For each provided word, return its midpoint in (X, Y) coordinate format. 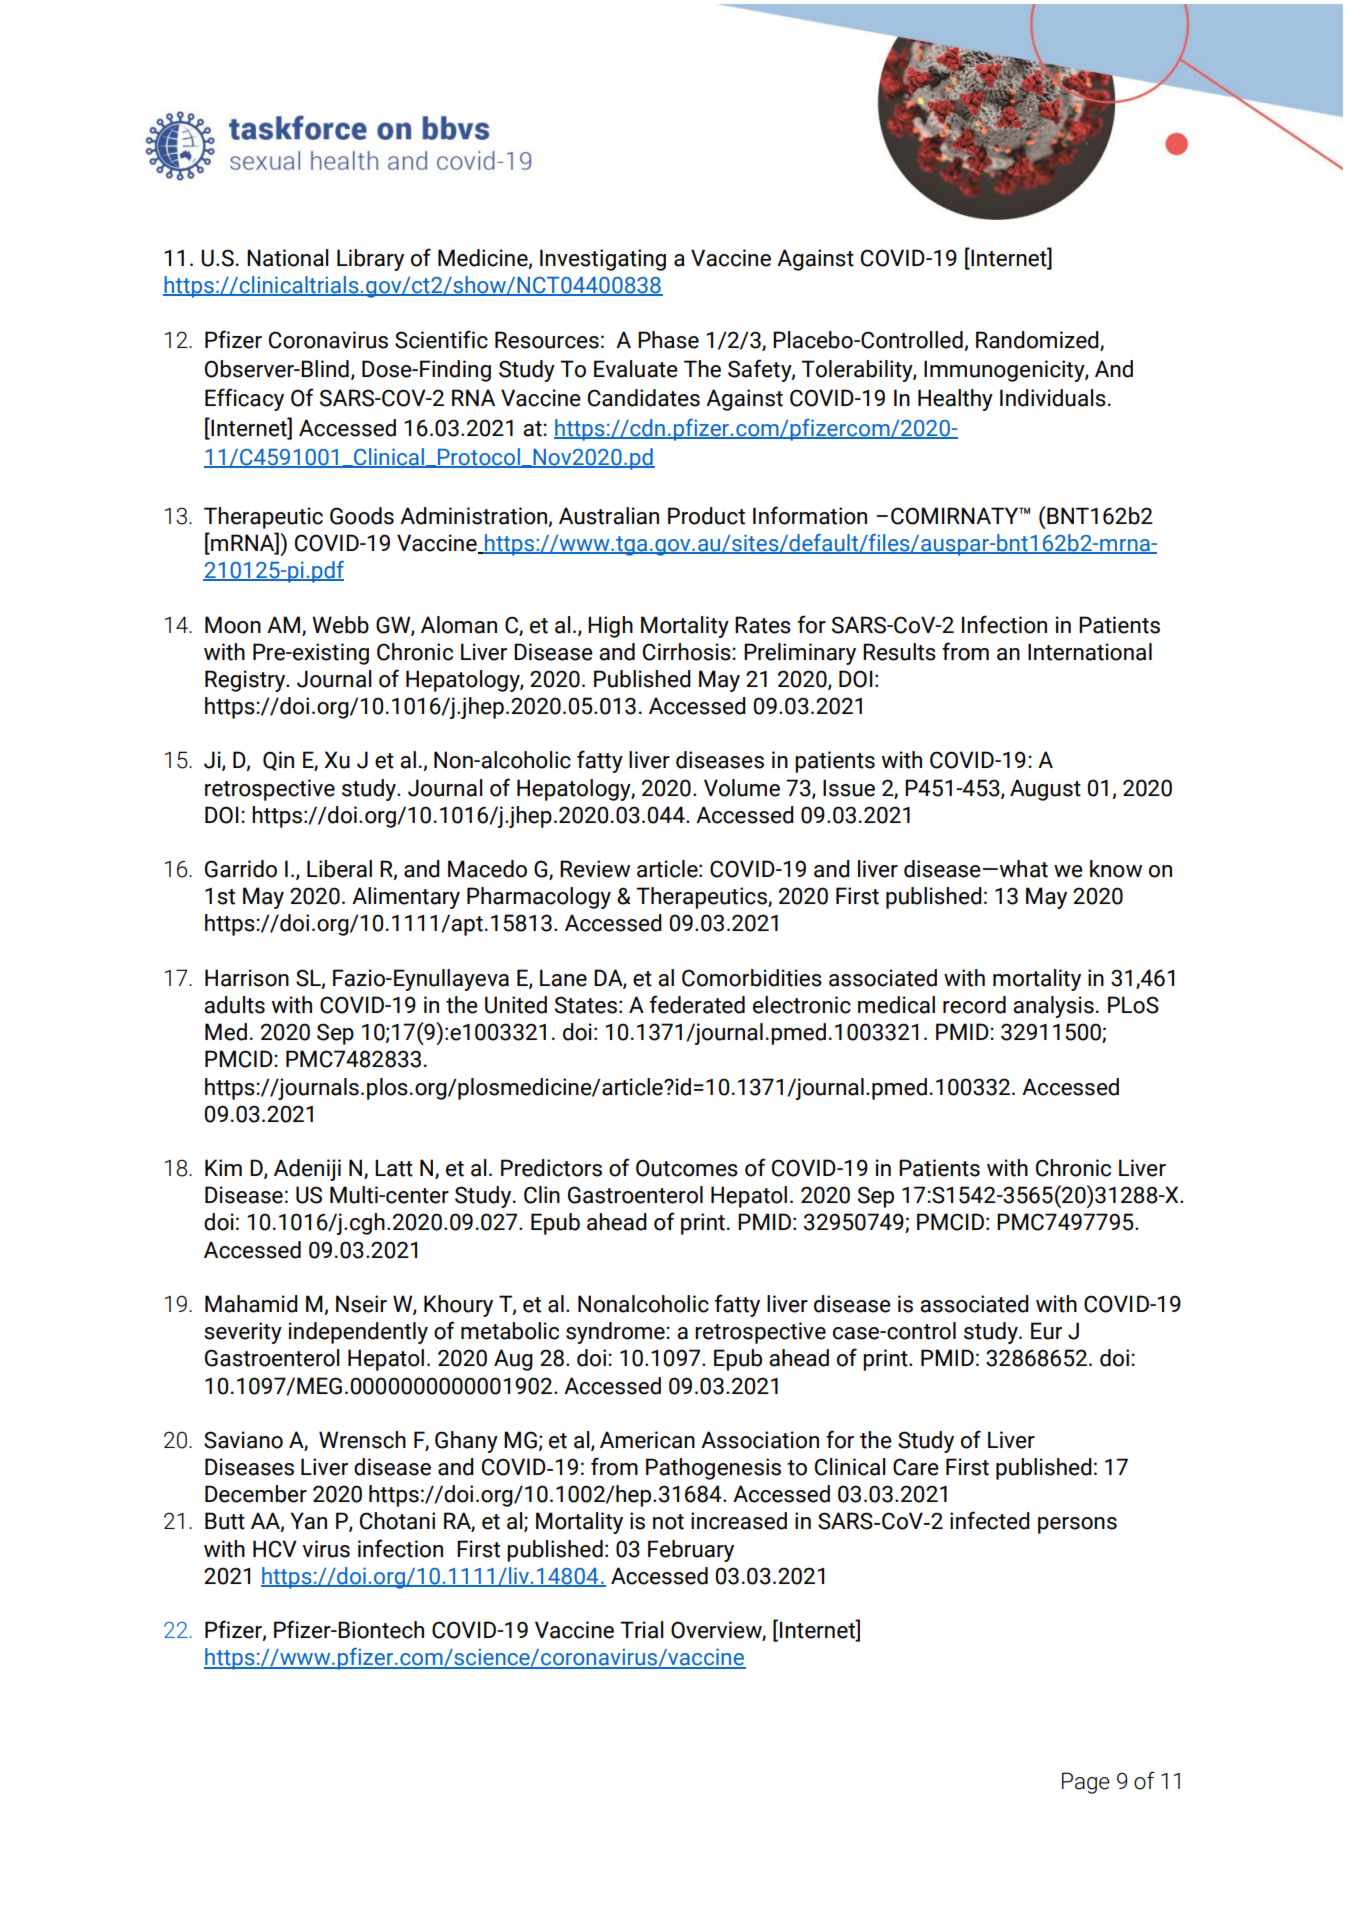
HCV (275, 1549)
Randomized (1038, 340)
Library (370, 260)
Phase (668, 340)
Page (1086, 1783)
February (691, 1551)
